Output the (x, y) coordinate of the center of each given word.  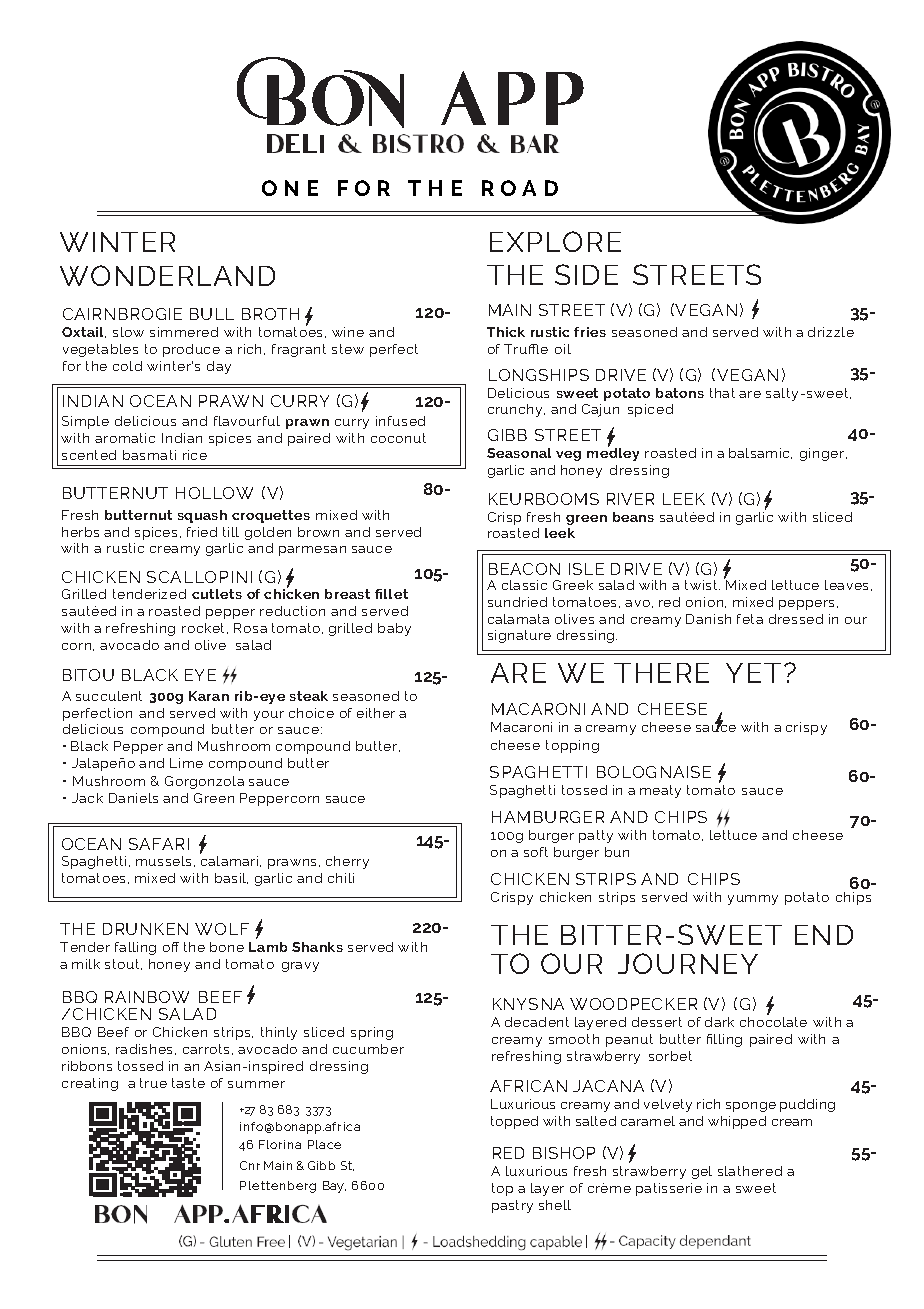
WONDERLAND (167, 275)
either (376, 713)
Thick (506, 332)
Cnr (250, 1165)
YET (753, 673)
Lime (186, 763)
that (722, 393)
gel (702, 1172)
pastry (512, 1206)
